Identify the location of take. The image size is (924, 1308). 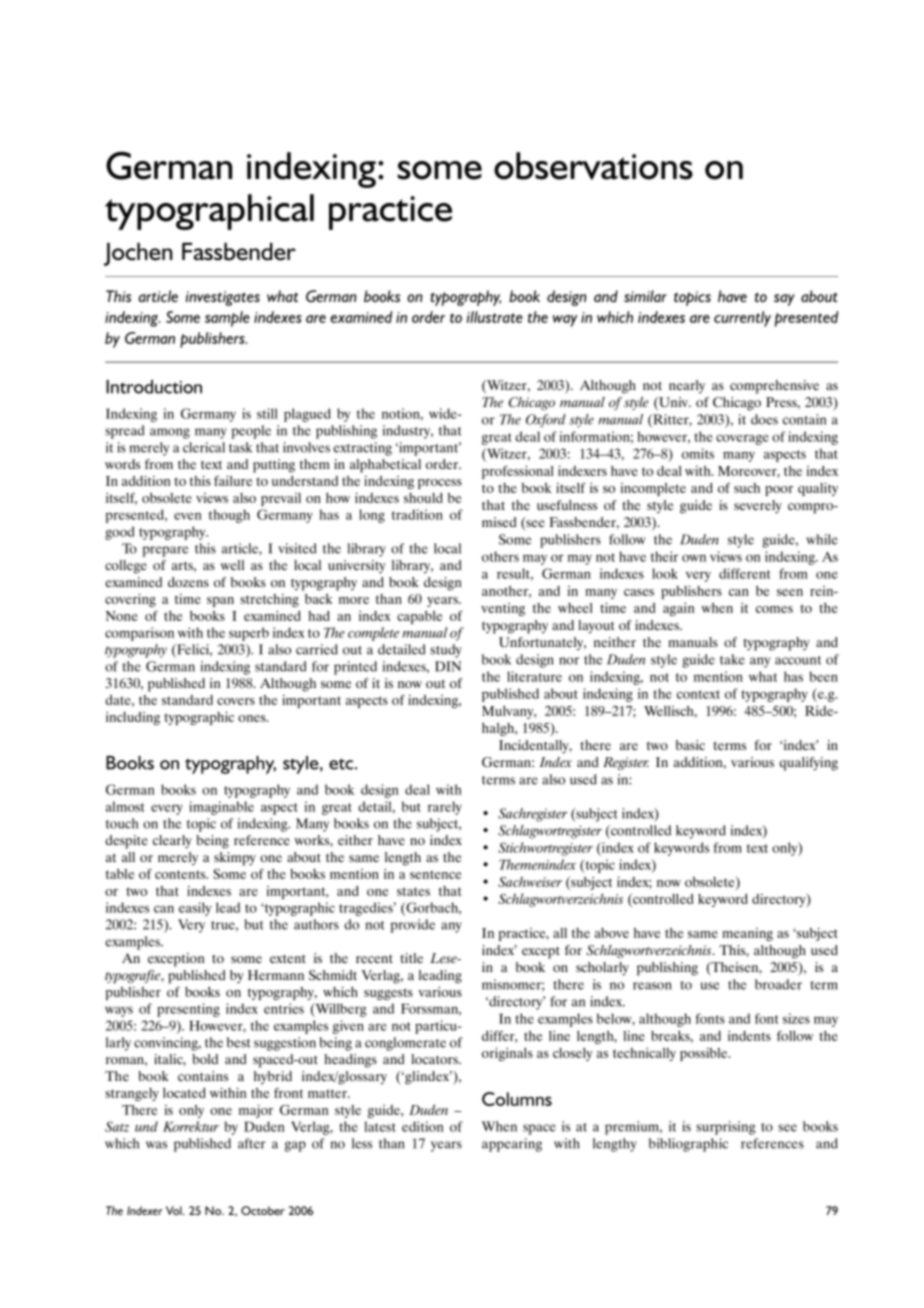
(732, 659).
